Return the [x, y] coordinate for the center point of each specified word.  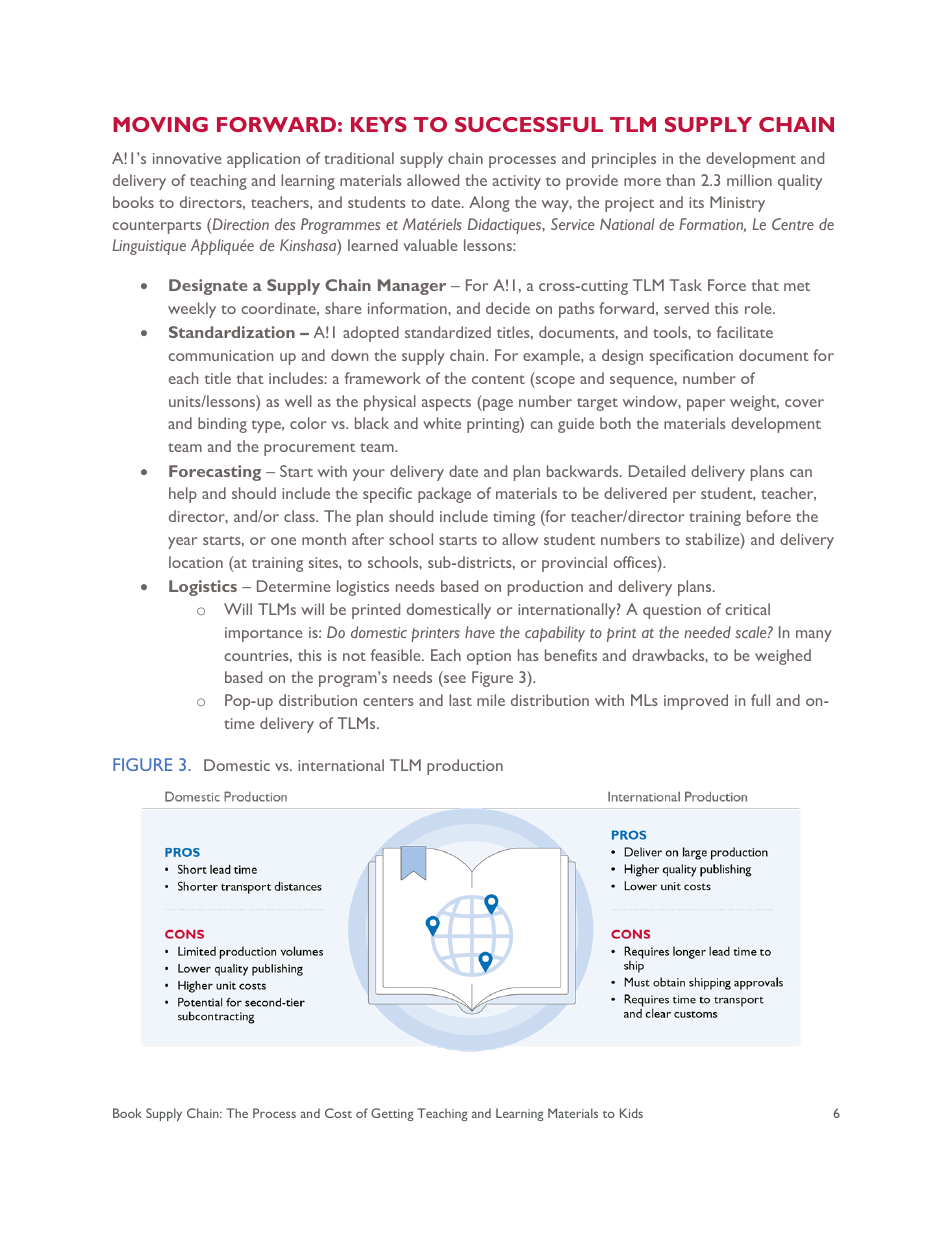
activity [517, 182]
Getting [392, 1114]
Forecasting [215, 473]
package [444, 495]
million [749, 180]
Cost [338, 1113]
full [760, 700]
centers [388, 701]
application [263, 160]
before [769, 516]
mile [491, 700]
